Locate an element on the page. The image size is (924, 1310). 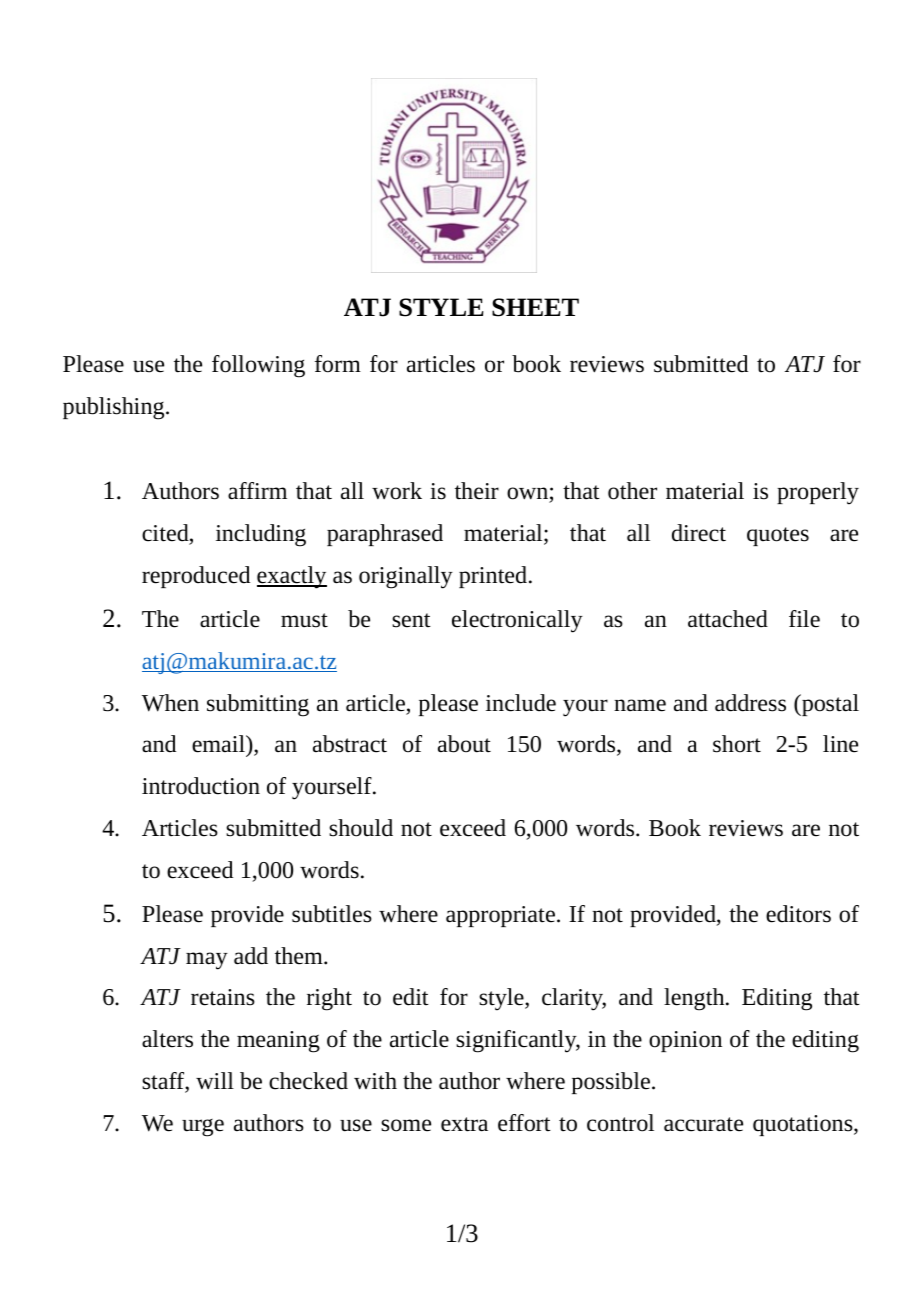
introduction is located at coordinates (201, 786).
